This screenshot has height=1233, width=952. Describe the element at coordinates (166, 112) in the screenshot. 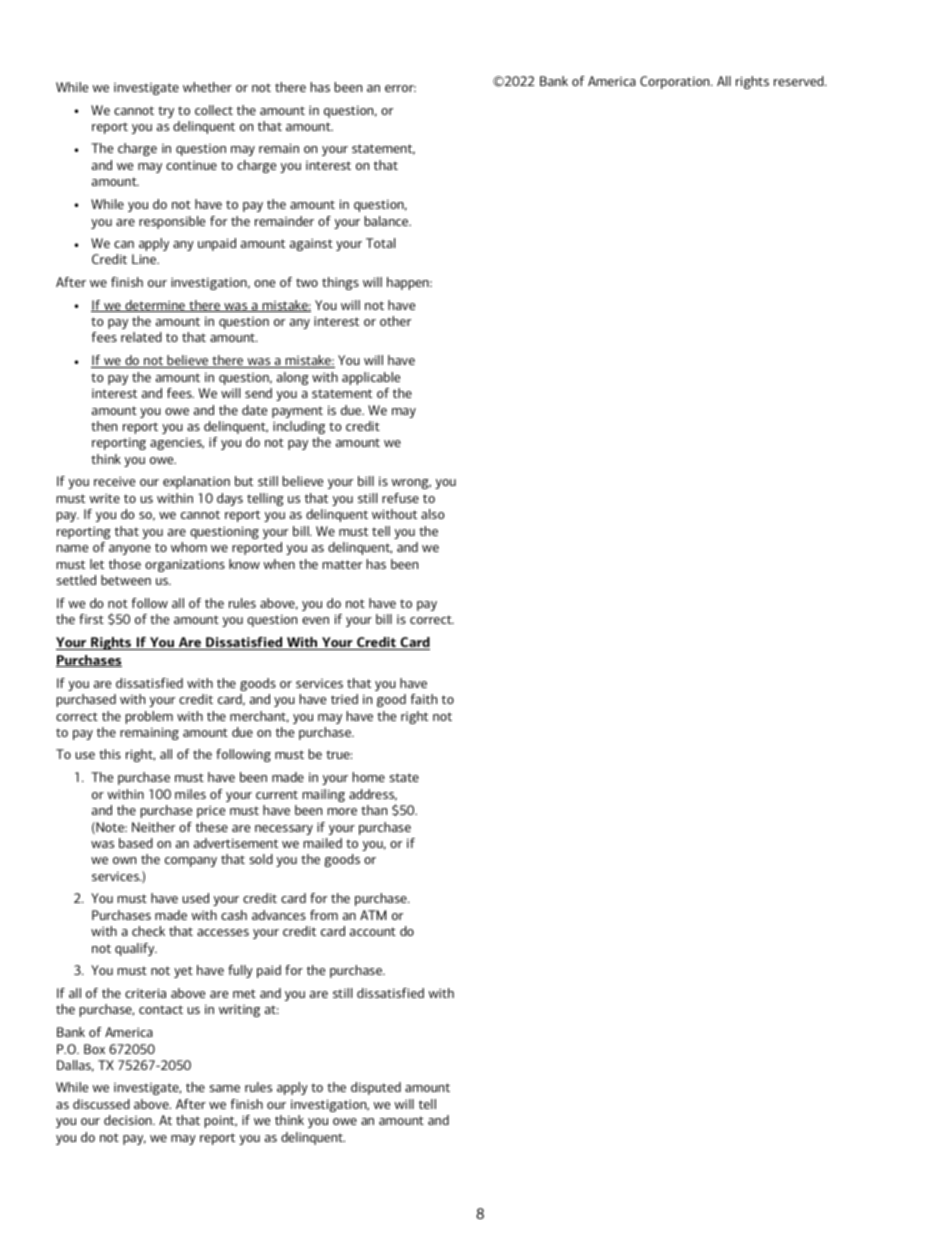

I see `try` at that location.
